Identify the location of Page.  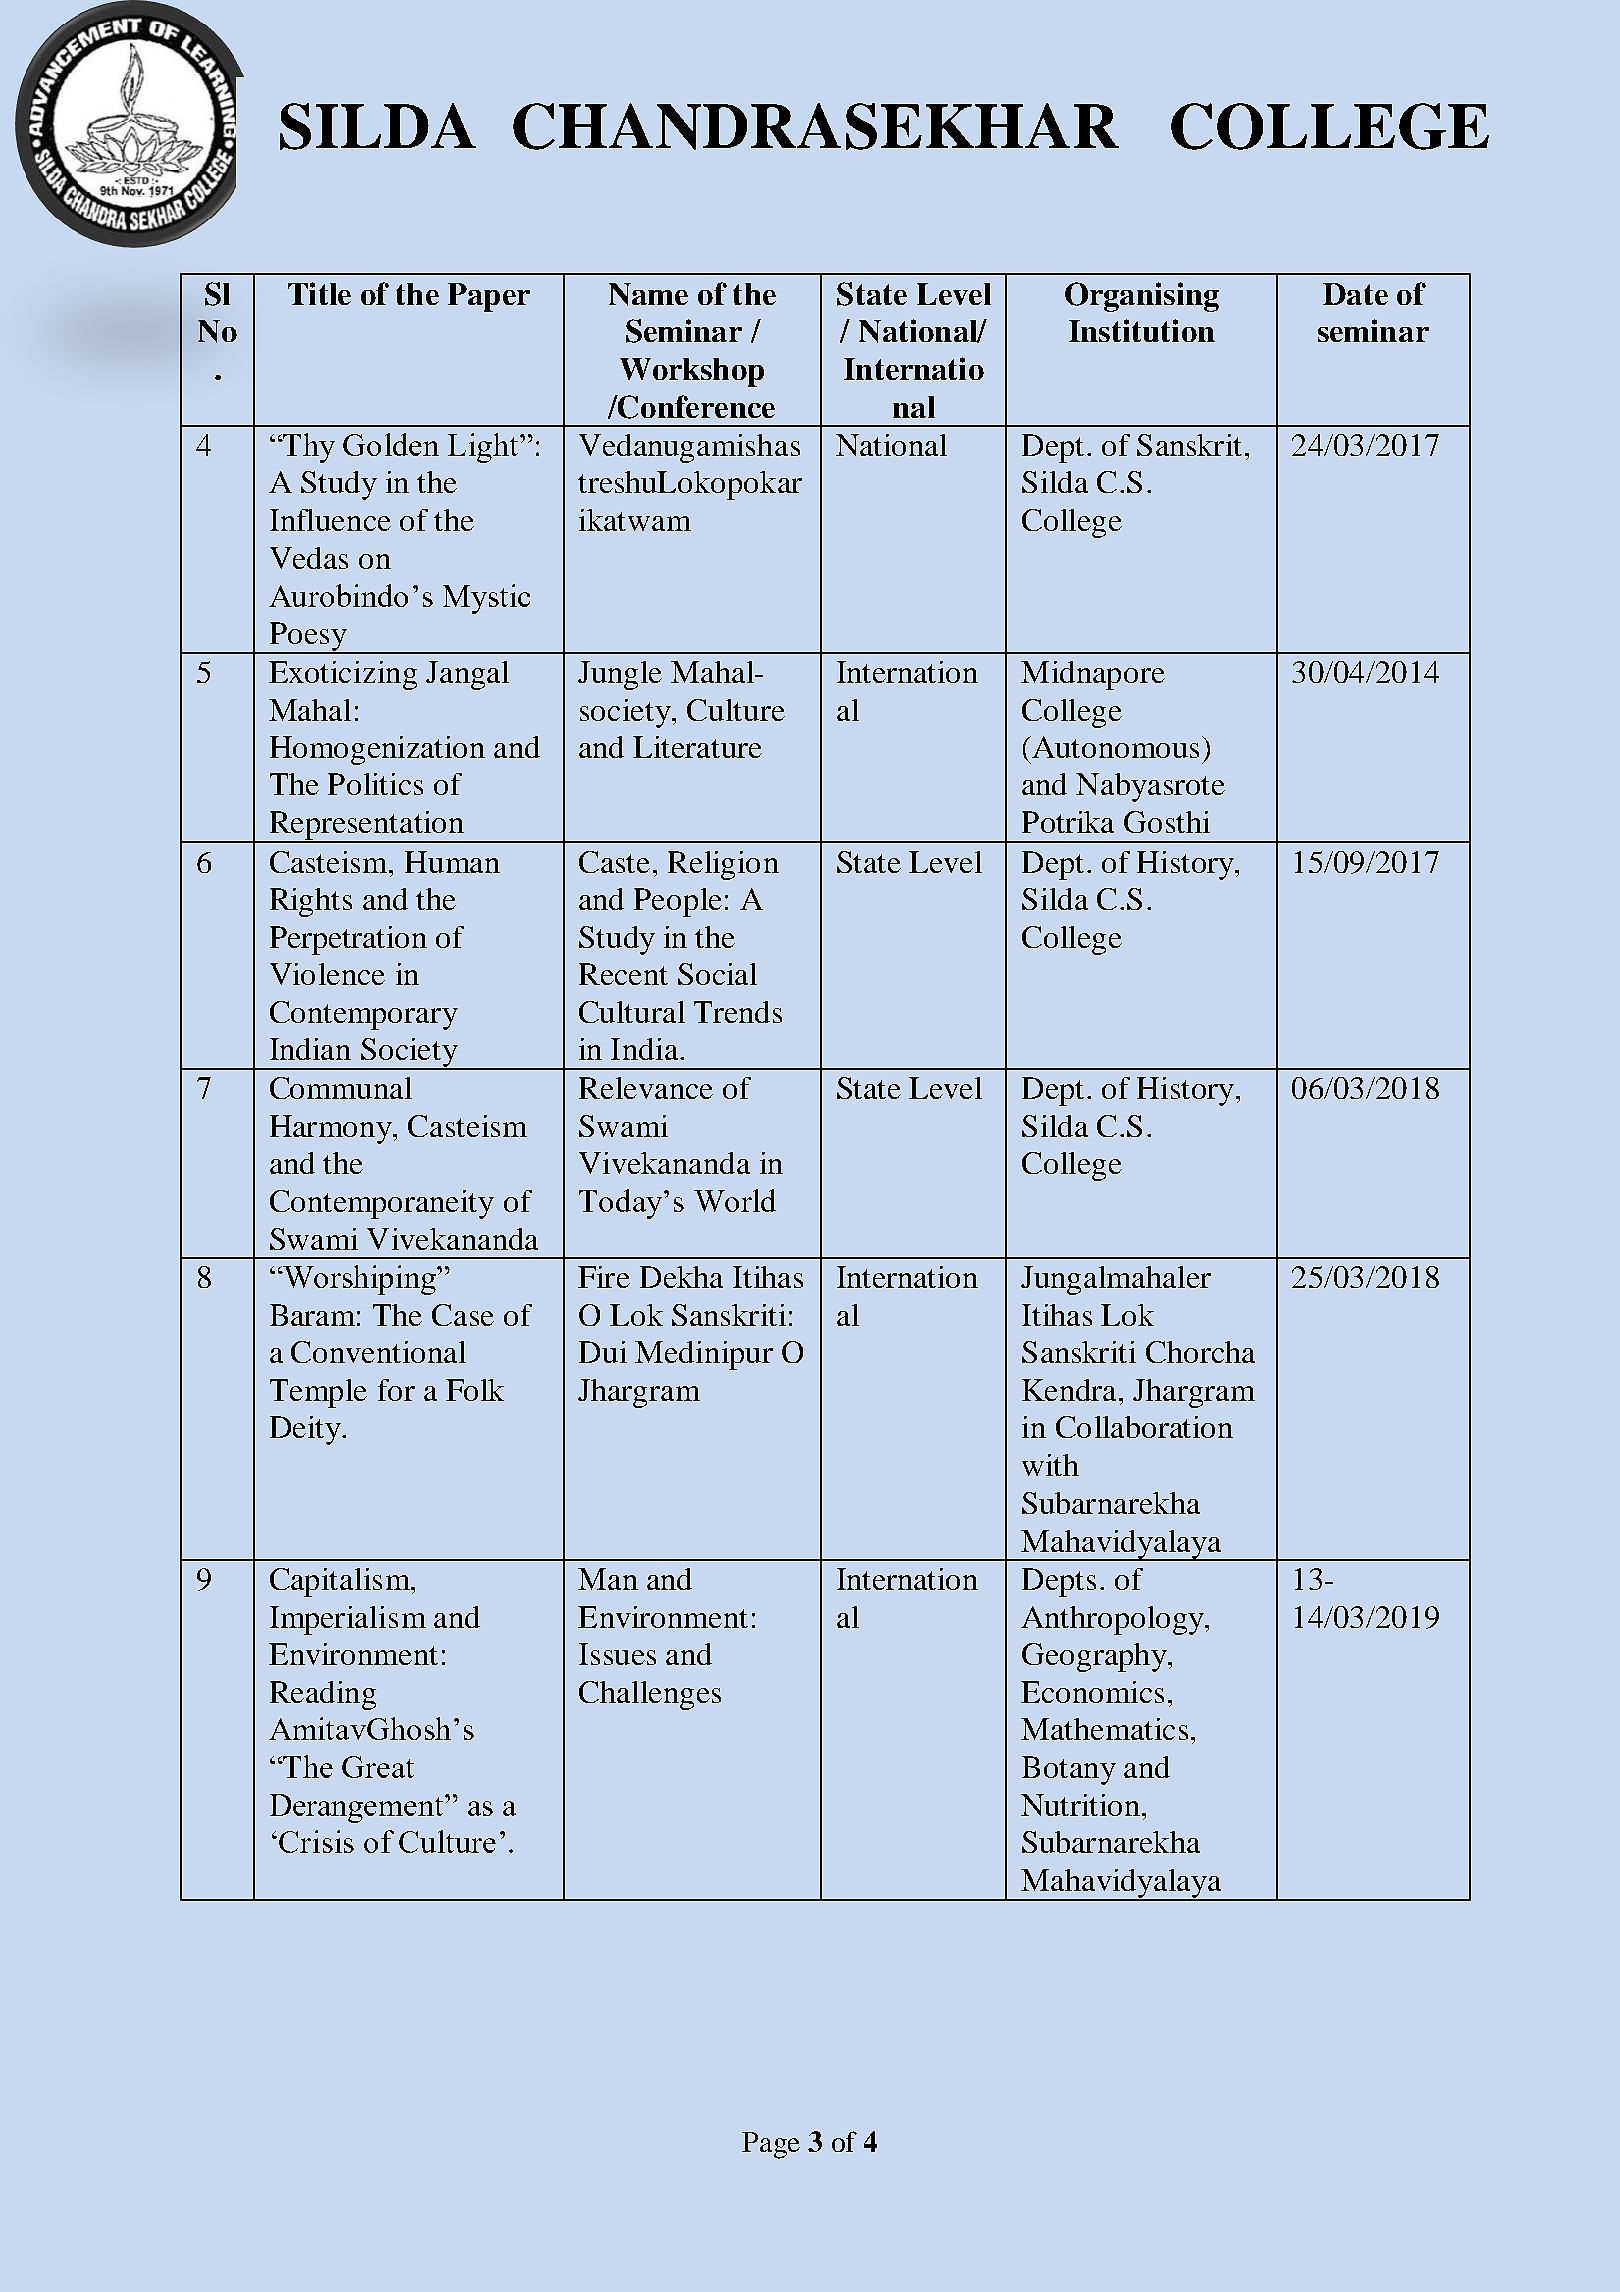
(771, 2145).
